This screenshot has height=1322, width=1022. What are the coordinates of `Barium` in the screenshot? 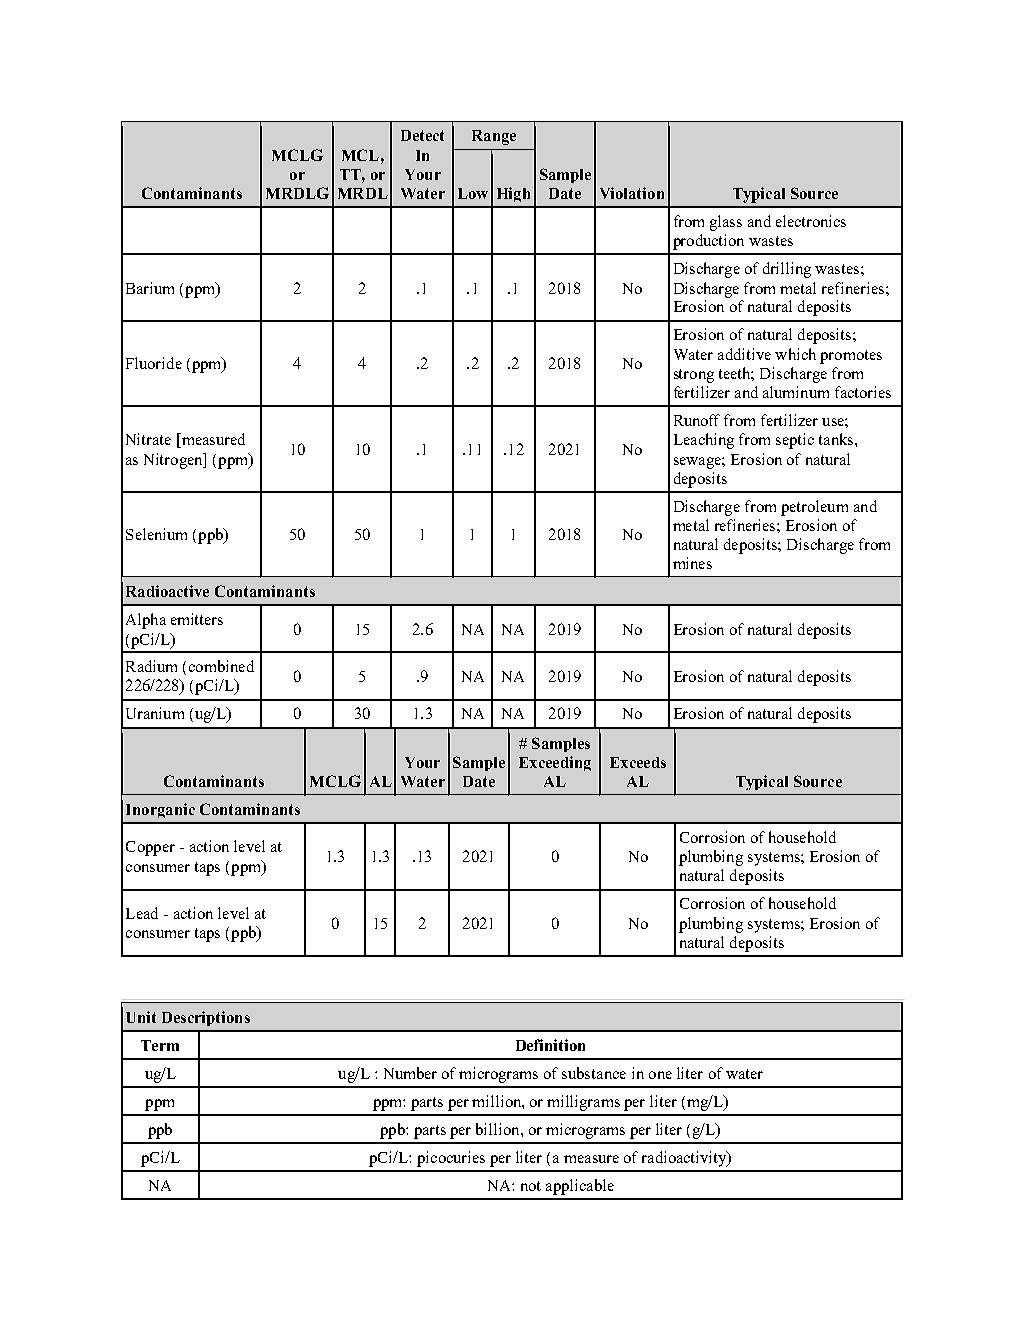 It's located at (150, 288).
